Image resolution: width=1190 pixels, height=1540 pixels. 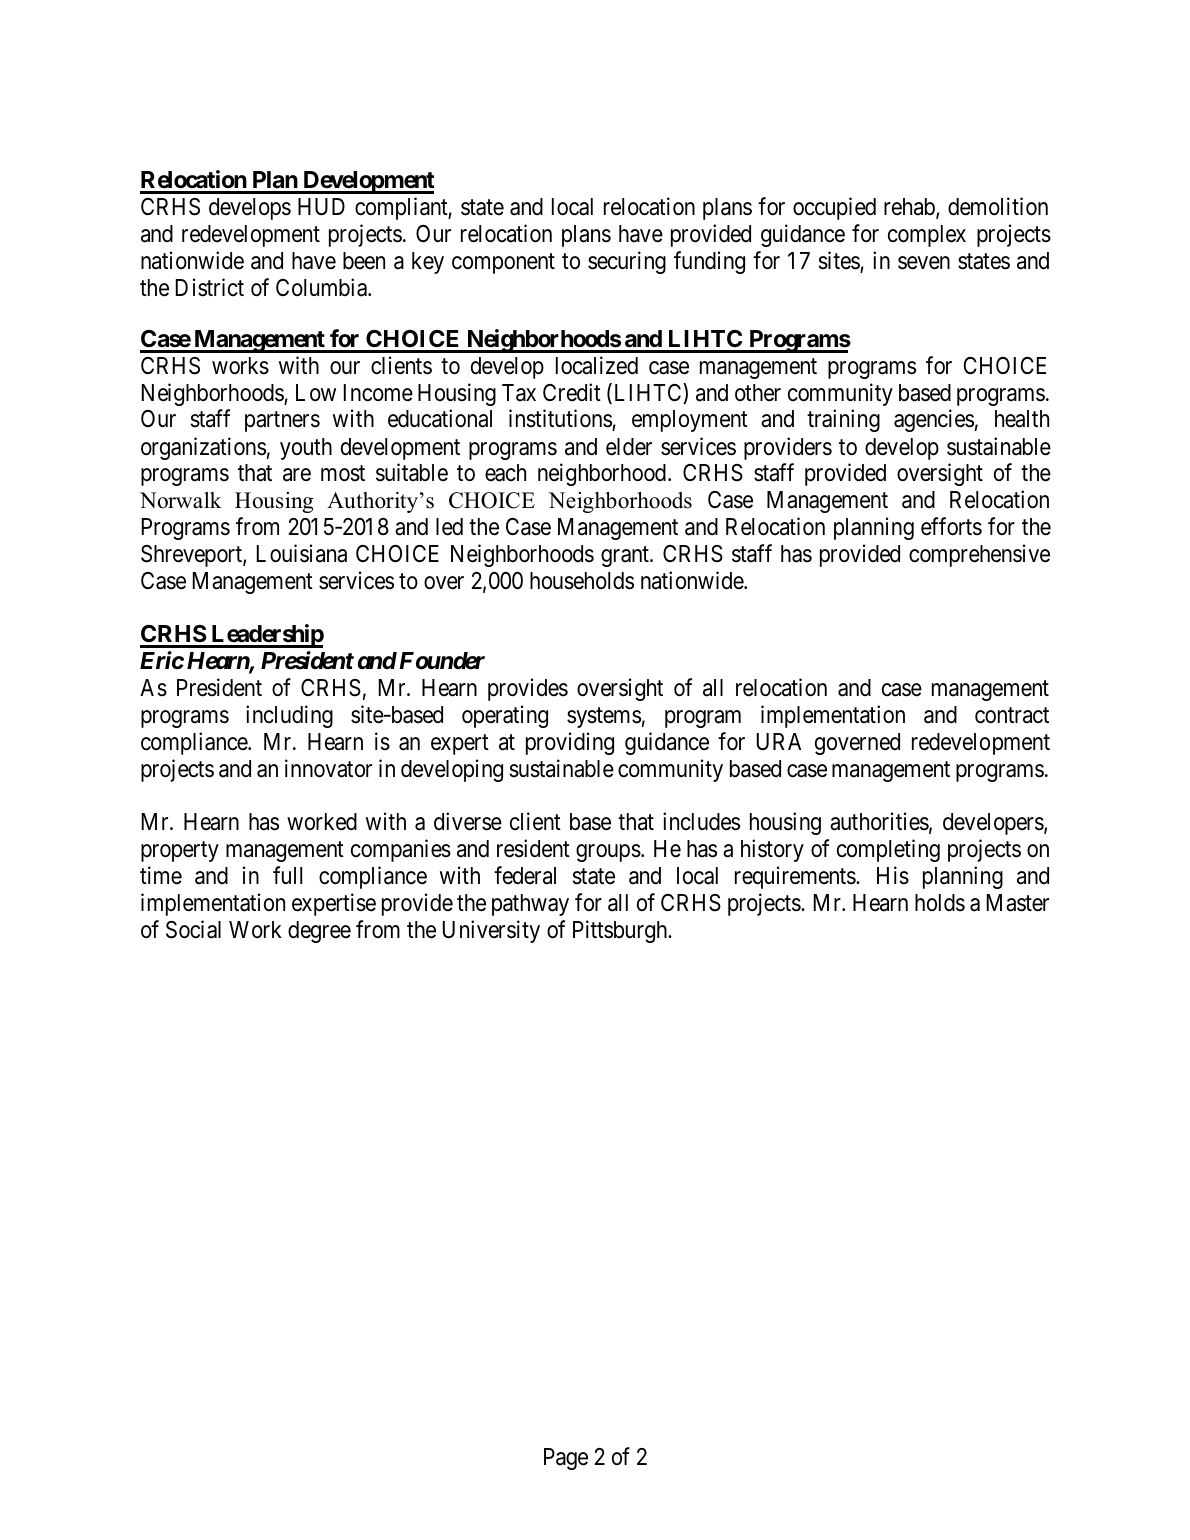 What do you see at coordinates (266, 636) in the screenshot?
I see `Leadership` at bounding box center [266, 636].
